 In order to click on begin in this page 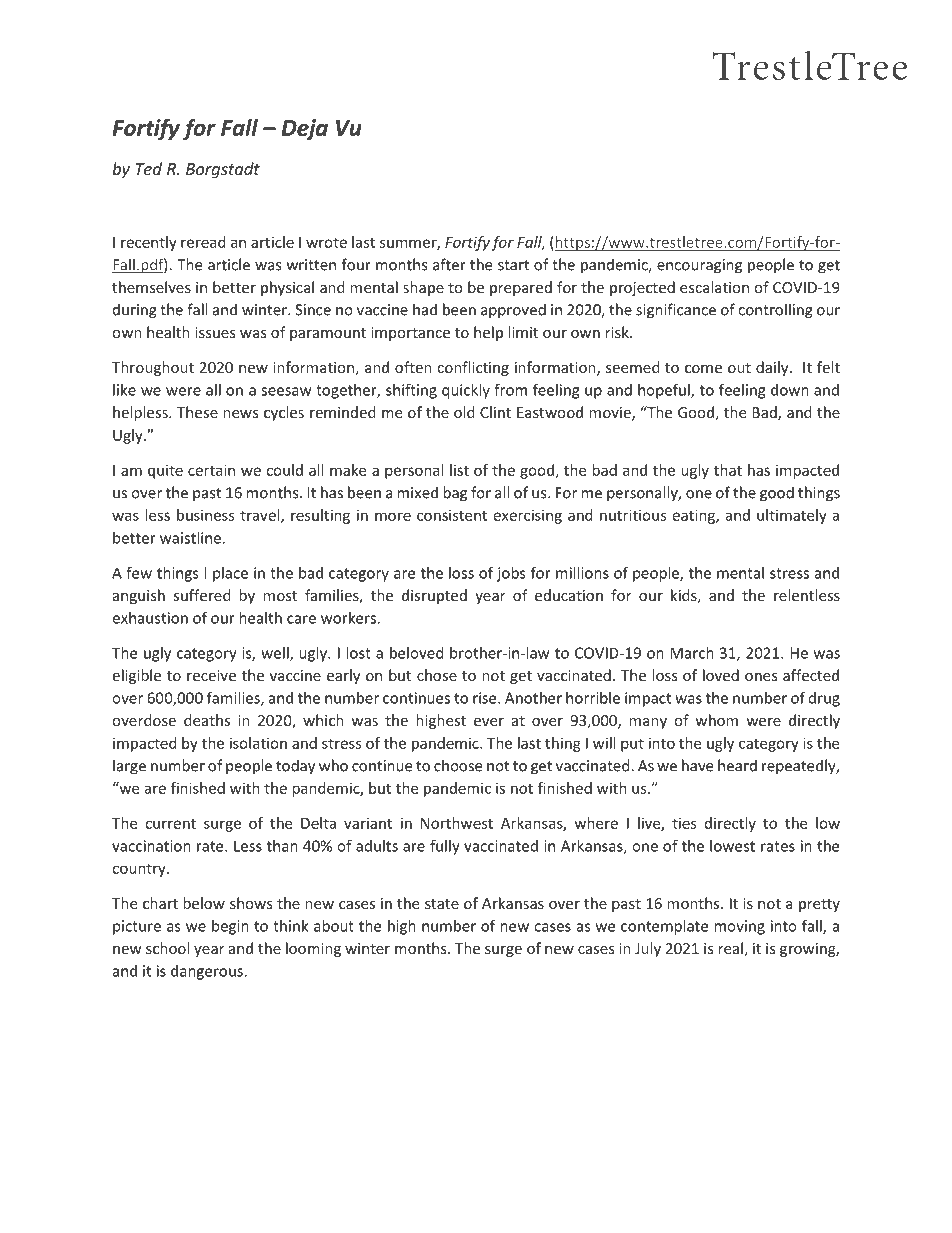, I will do `click(230, 927)`.
